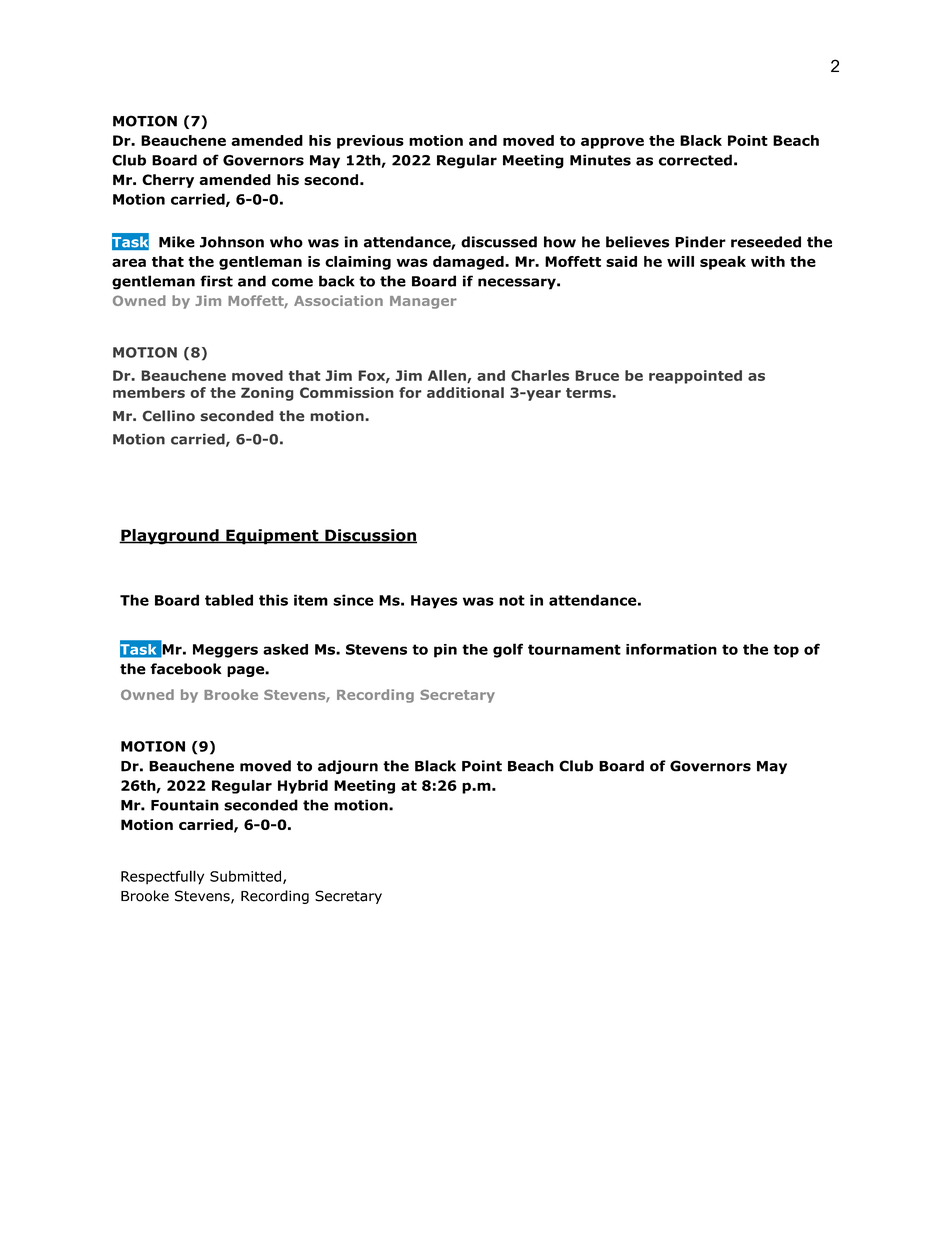 The height and width of the screenshot is (1233, 952). Describe the element at coordinates (434, 602) in the screenshot. I see `Hayes` at that location.
